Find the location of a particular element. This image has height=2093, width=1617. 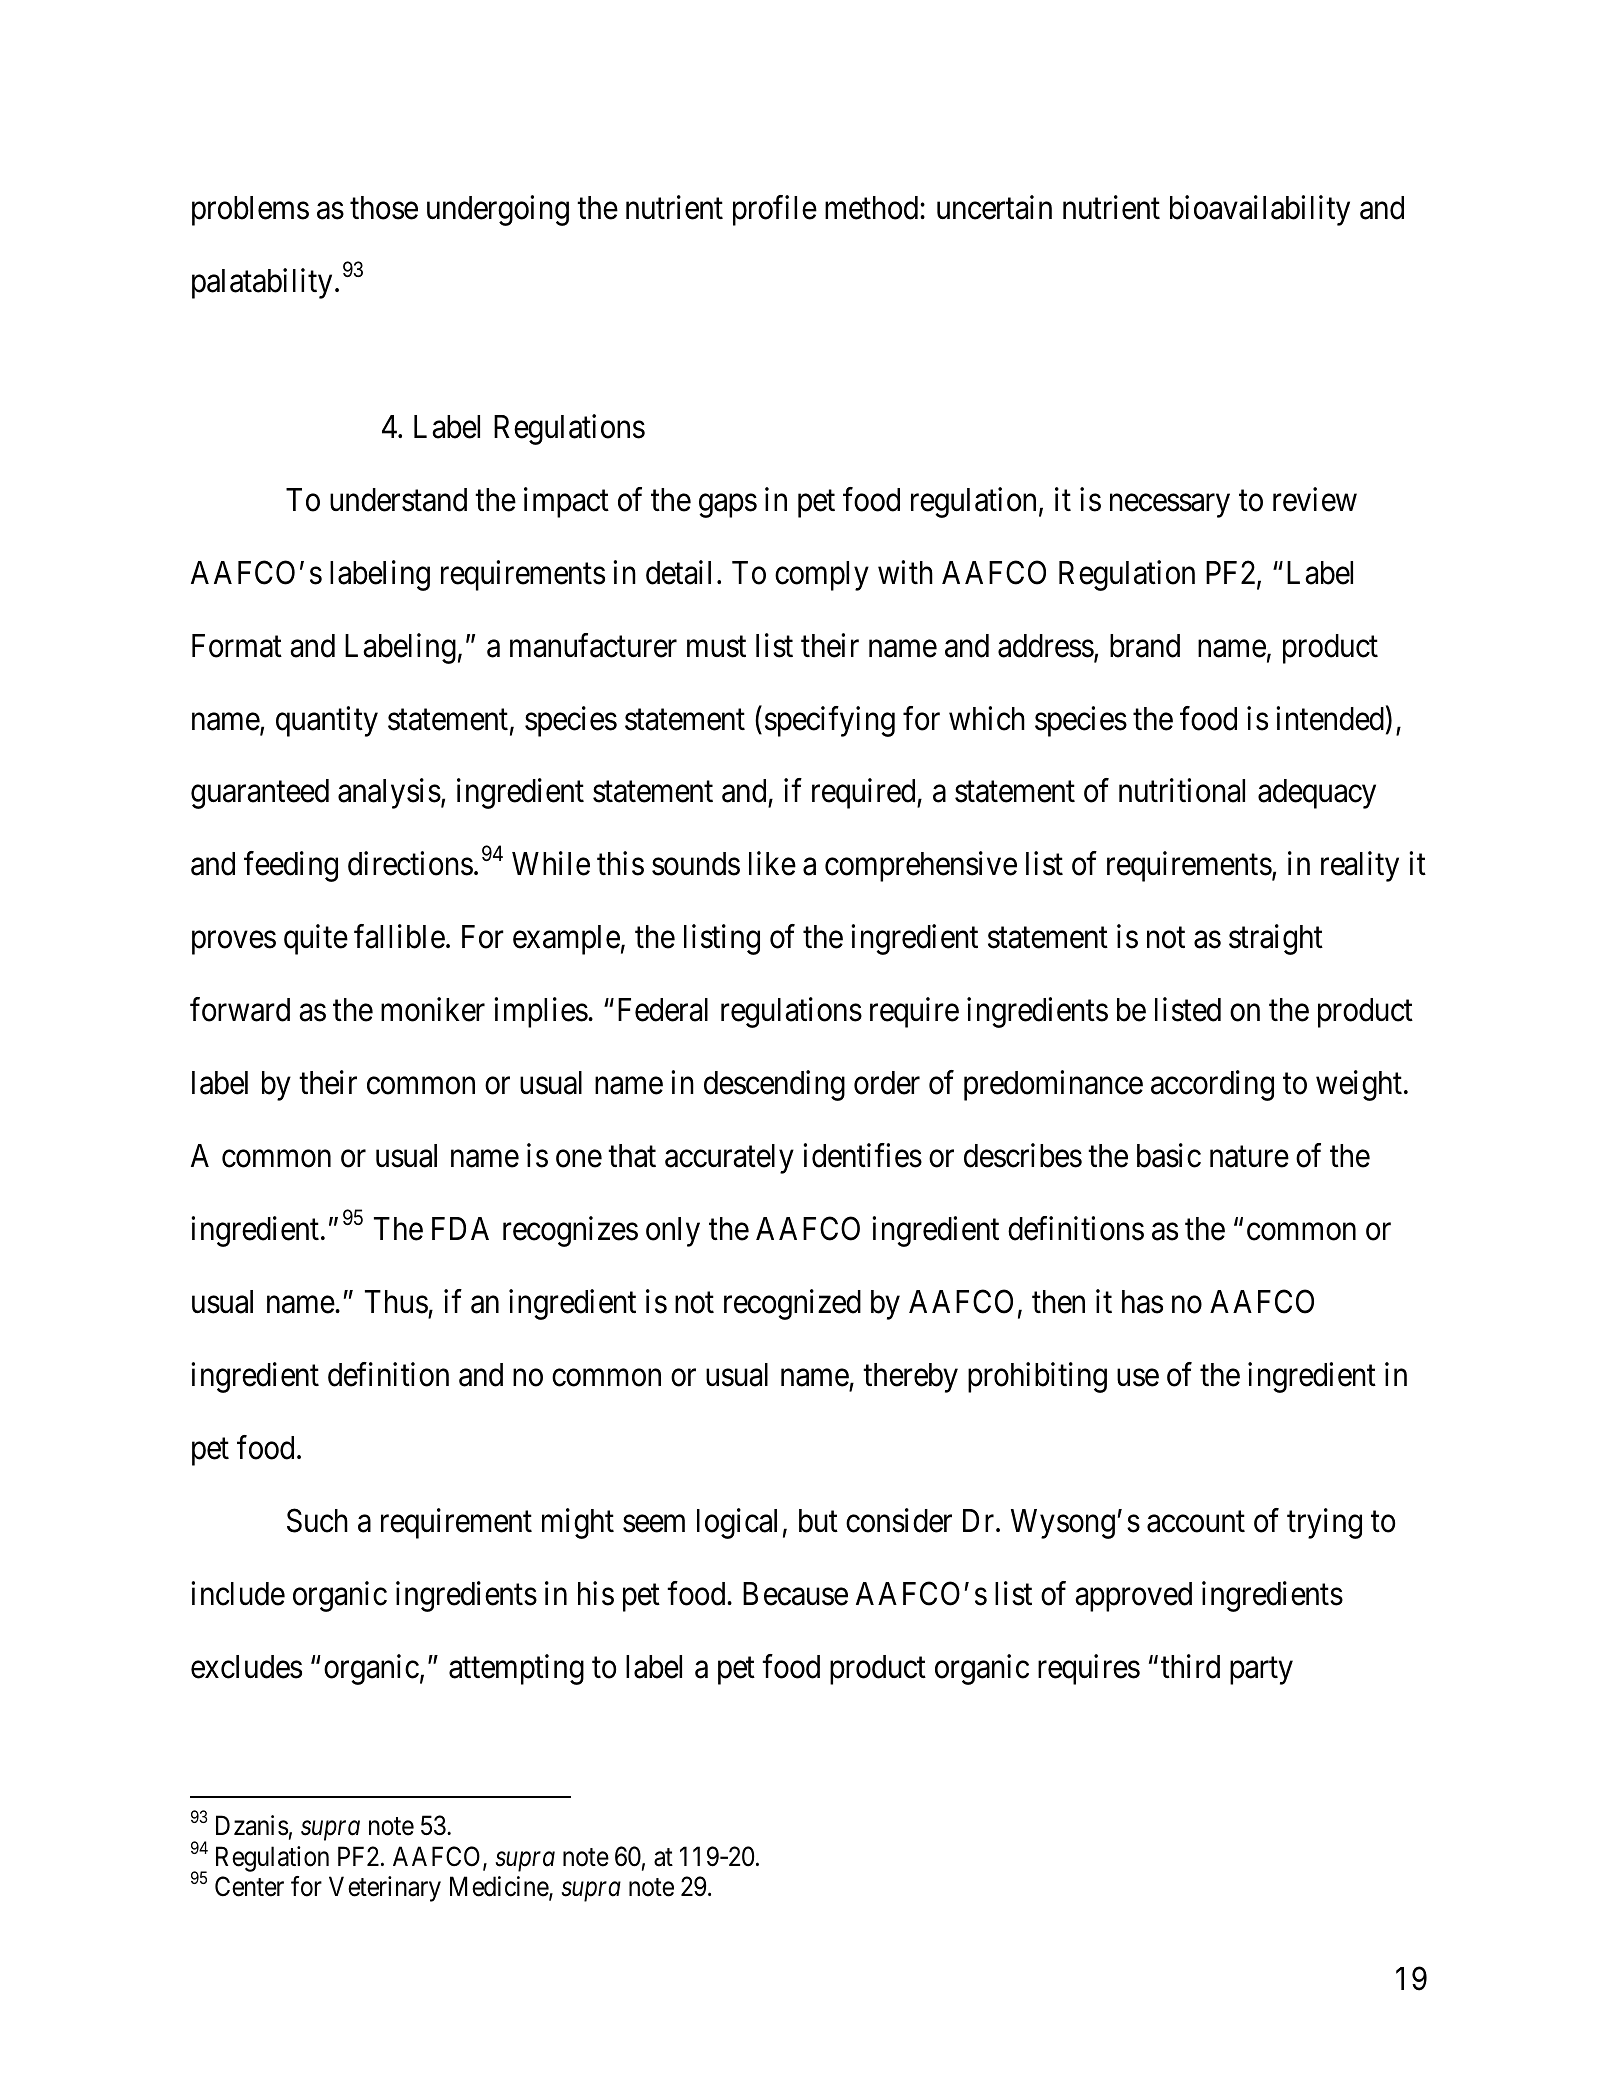

bioavailability is located at coordinates (1260, 210).
